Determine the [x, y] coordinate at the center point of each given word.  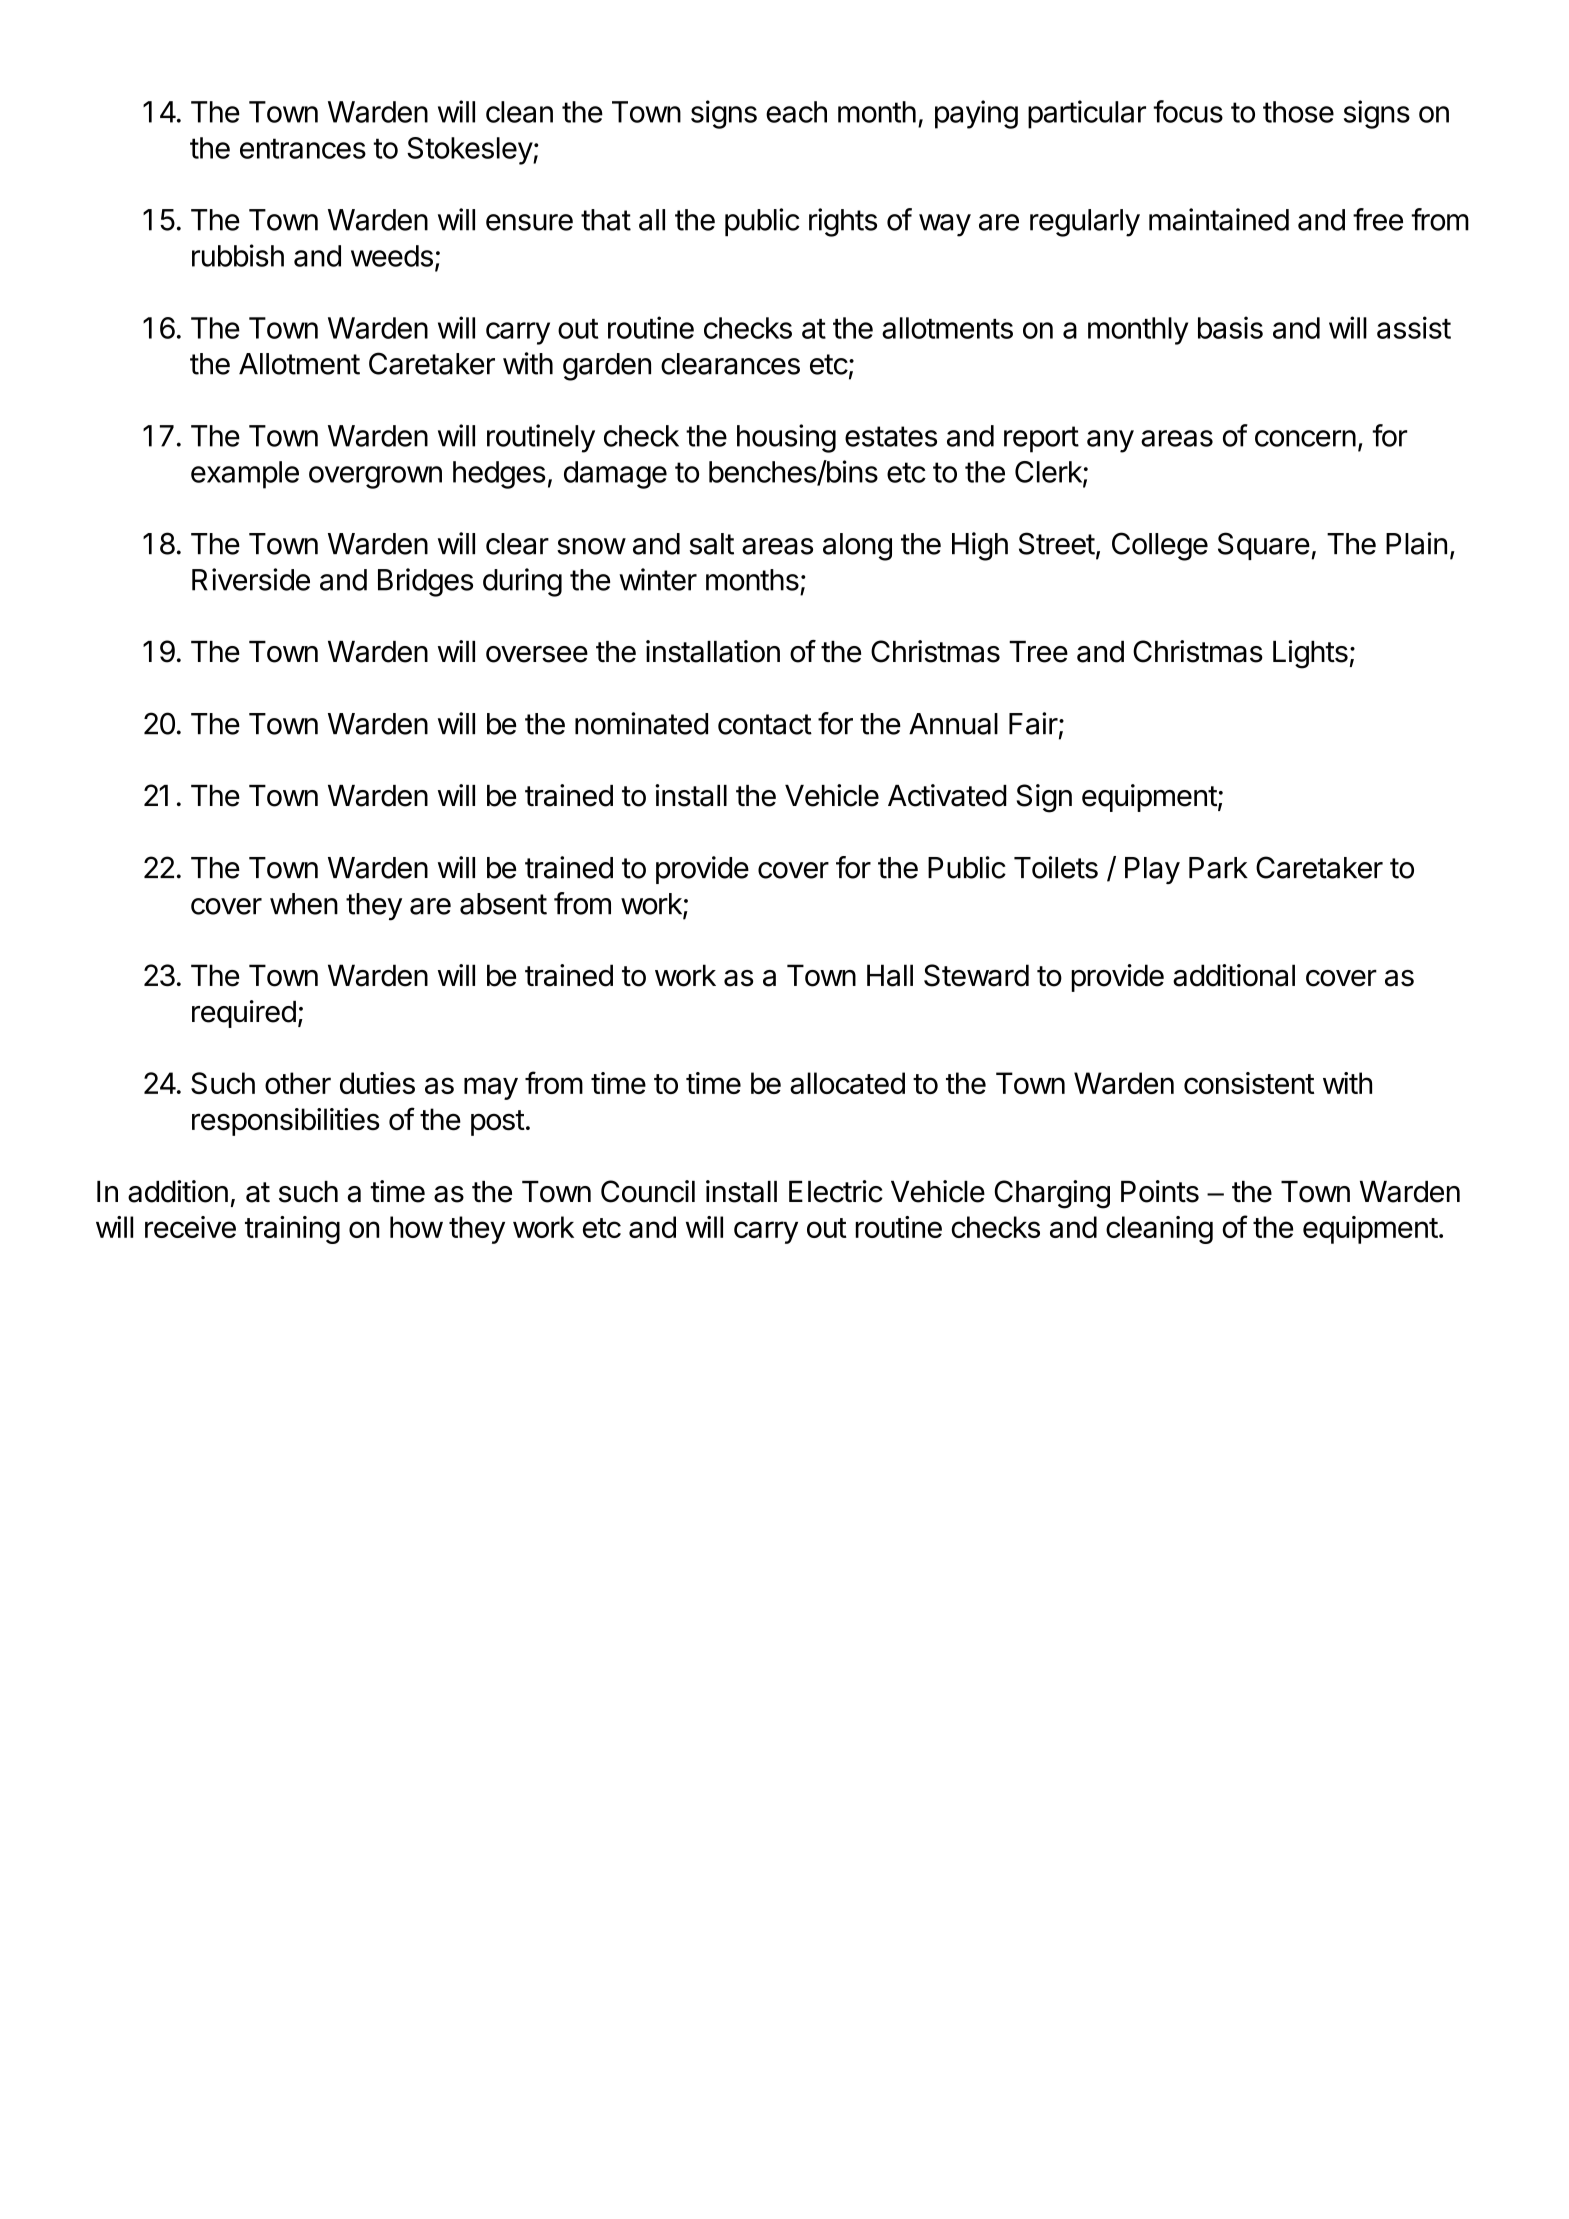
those [1298, 112]
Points [1160, 1191]
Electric [836, 1191]
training [292, 1230]
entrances [303, 148]
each [796, 112]
